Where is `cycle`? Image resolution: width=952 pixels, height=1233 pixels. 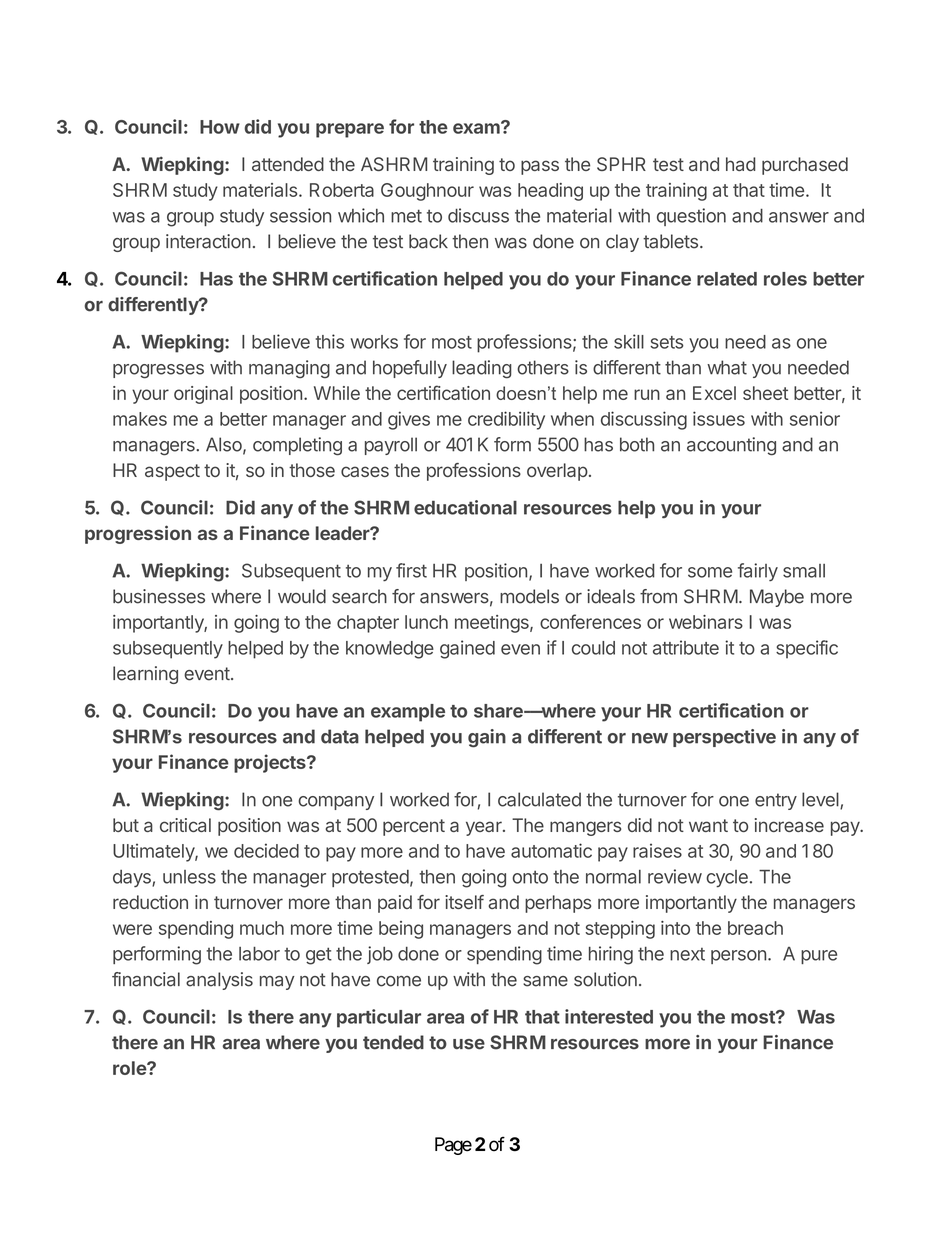
cycle is located at coordinates (727, 879).
